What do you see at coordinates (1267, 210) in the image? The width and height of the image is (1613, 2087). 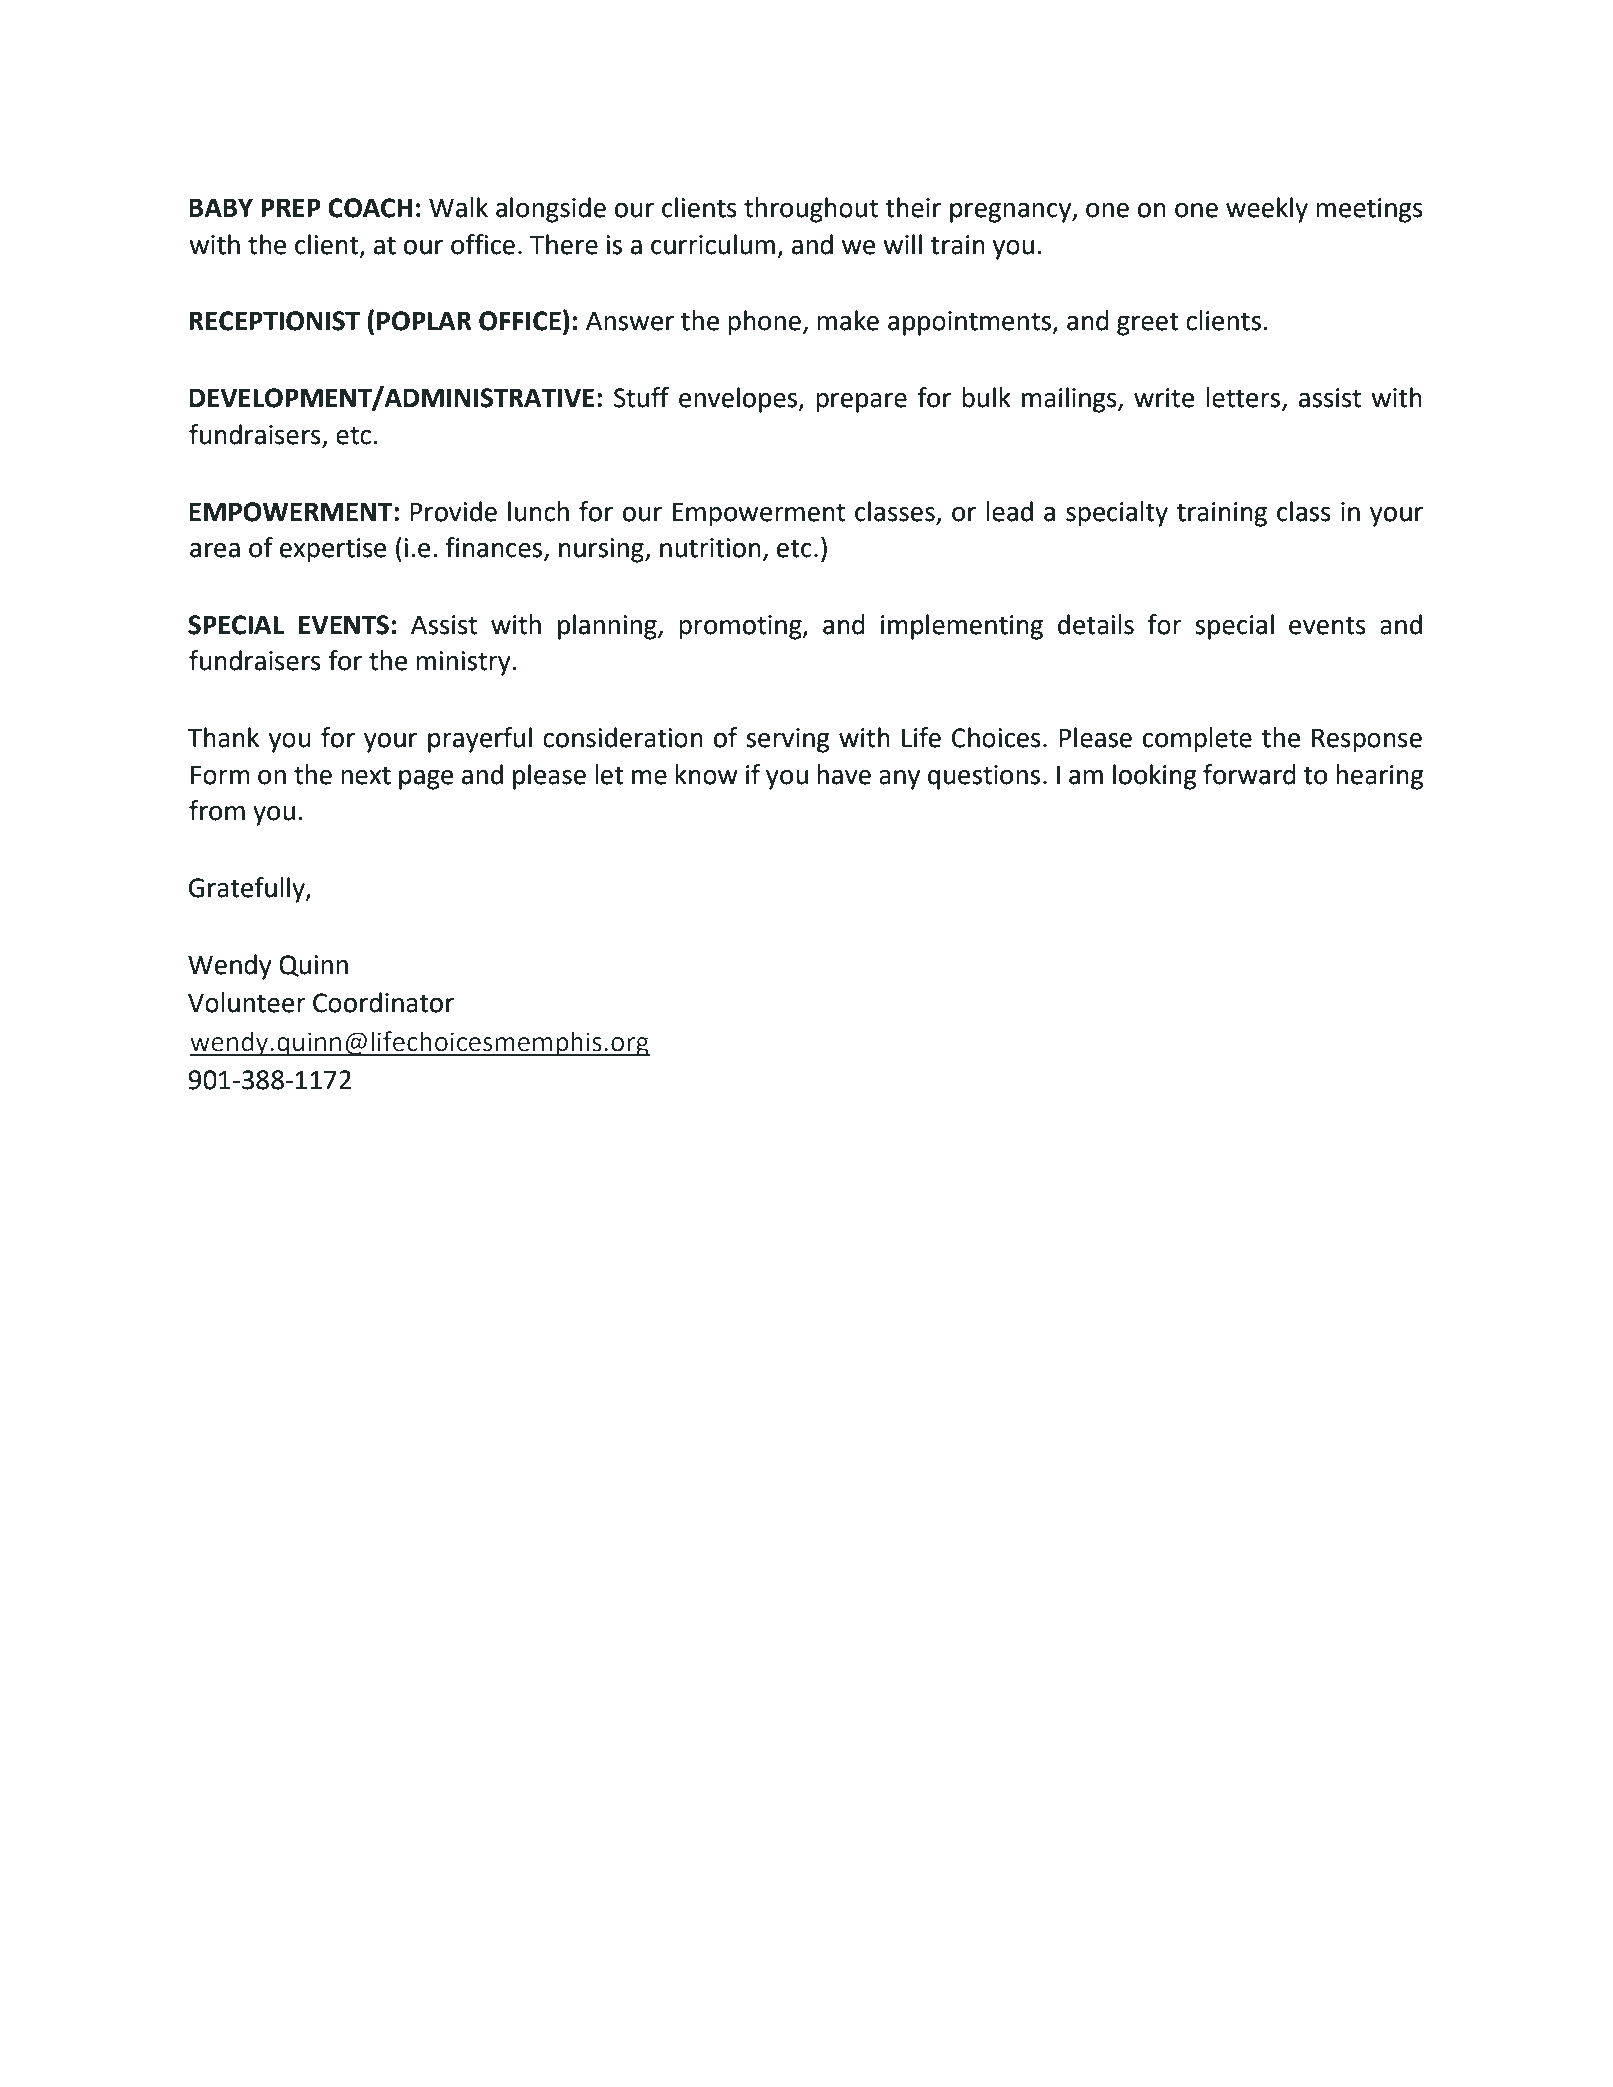 I see `weekly` at bounding box center [1267, 210].
